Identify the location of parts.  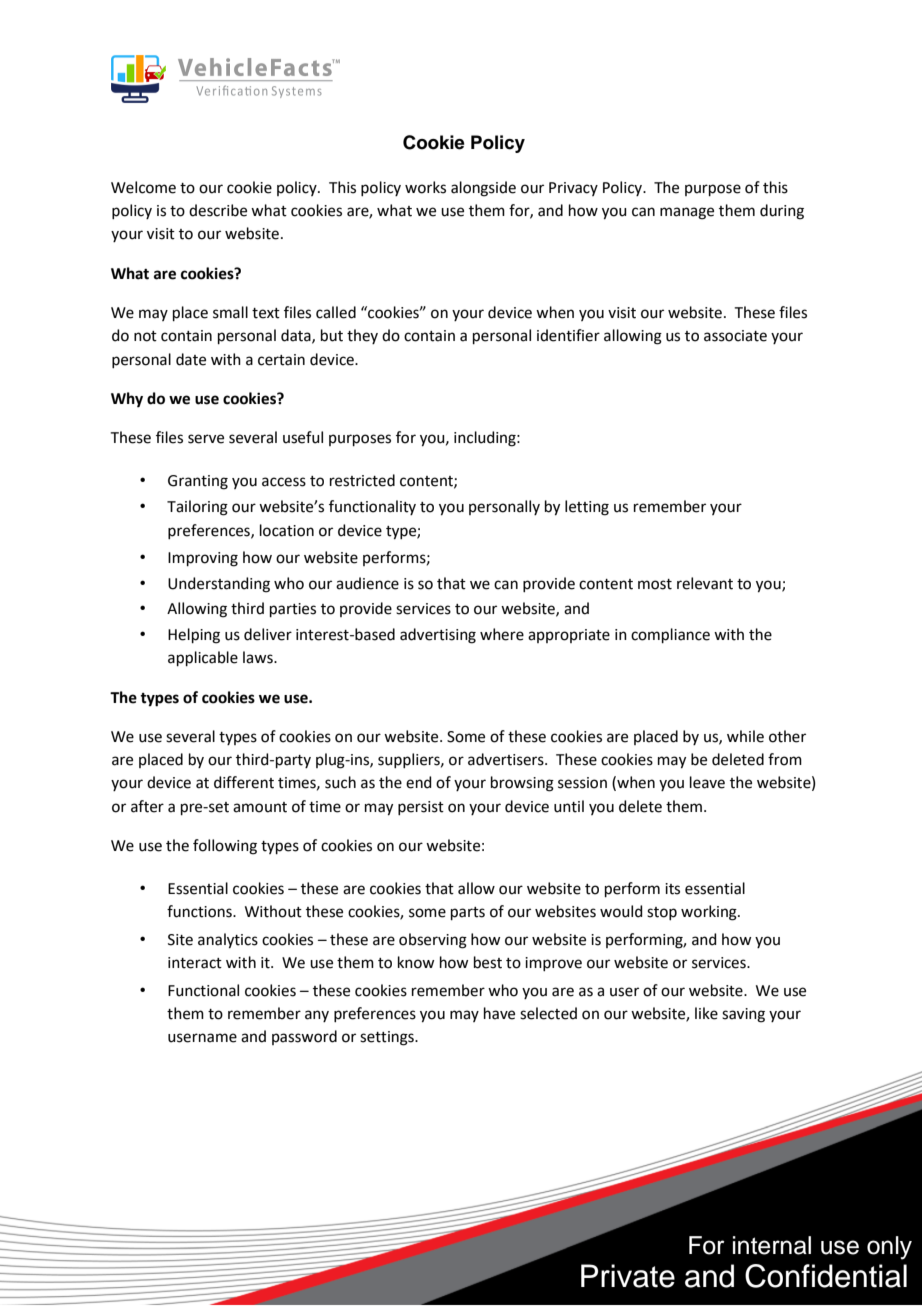
(468, 913).
